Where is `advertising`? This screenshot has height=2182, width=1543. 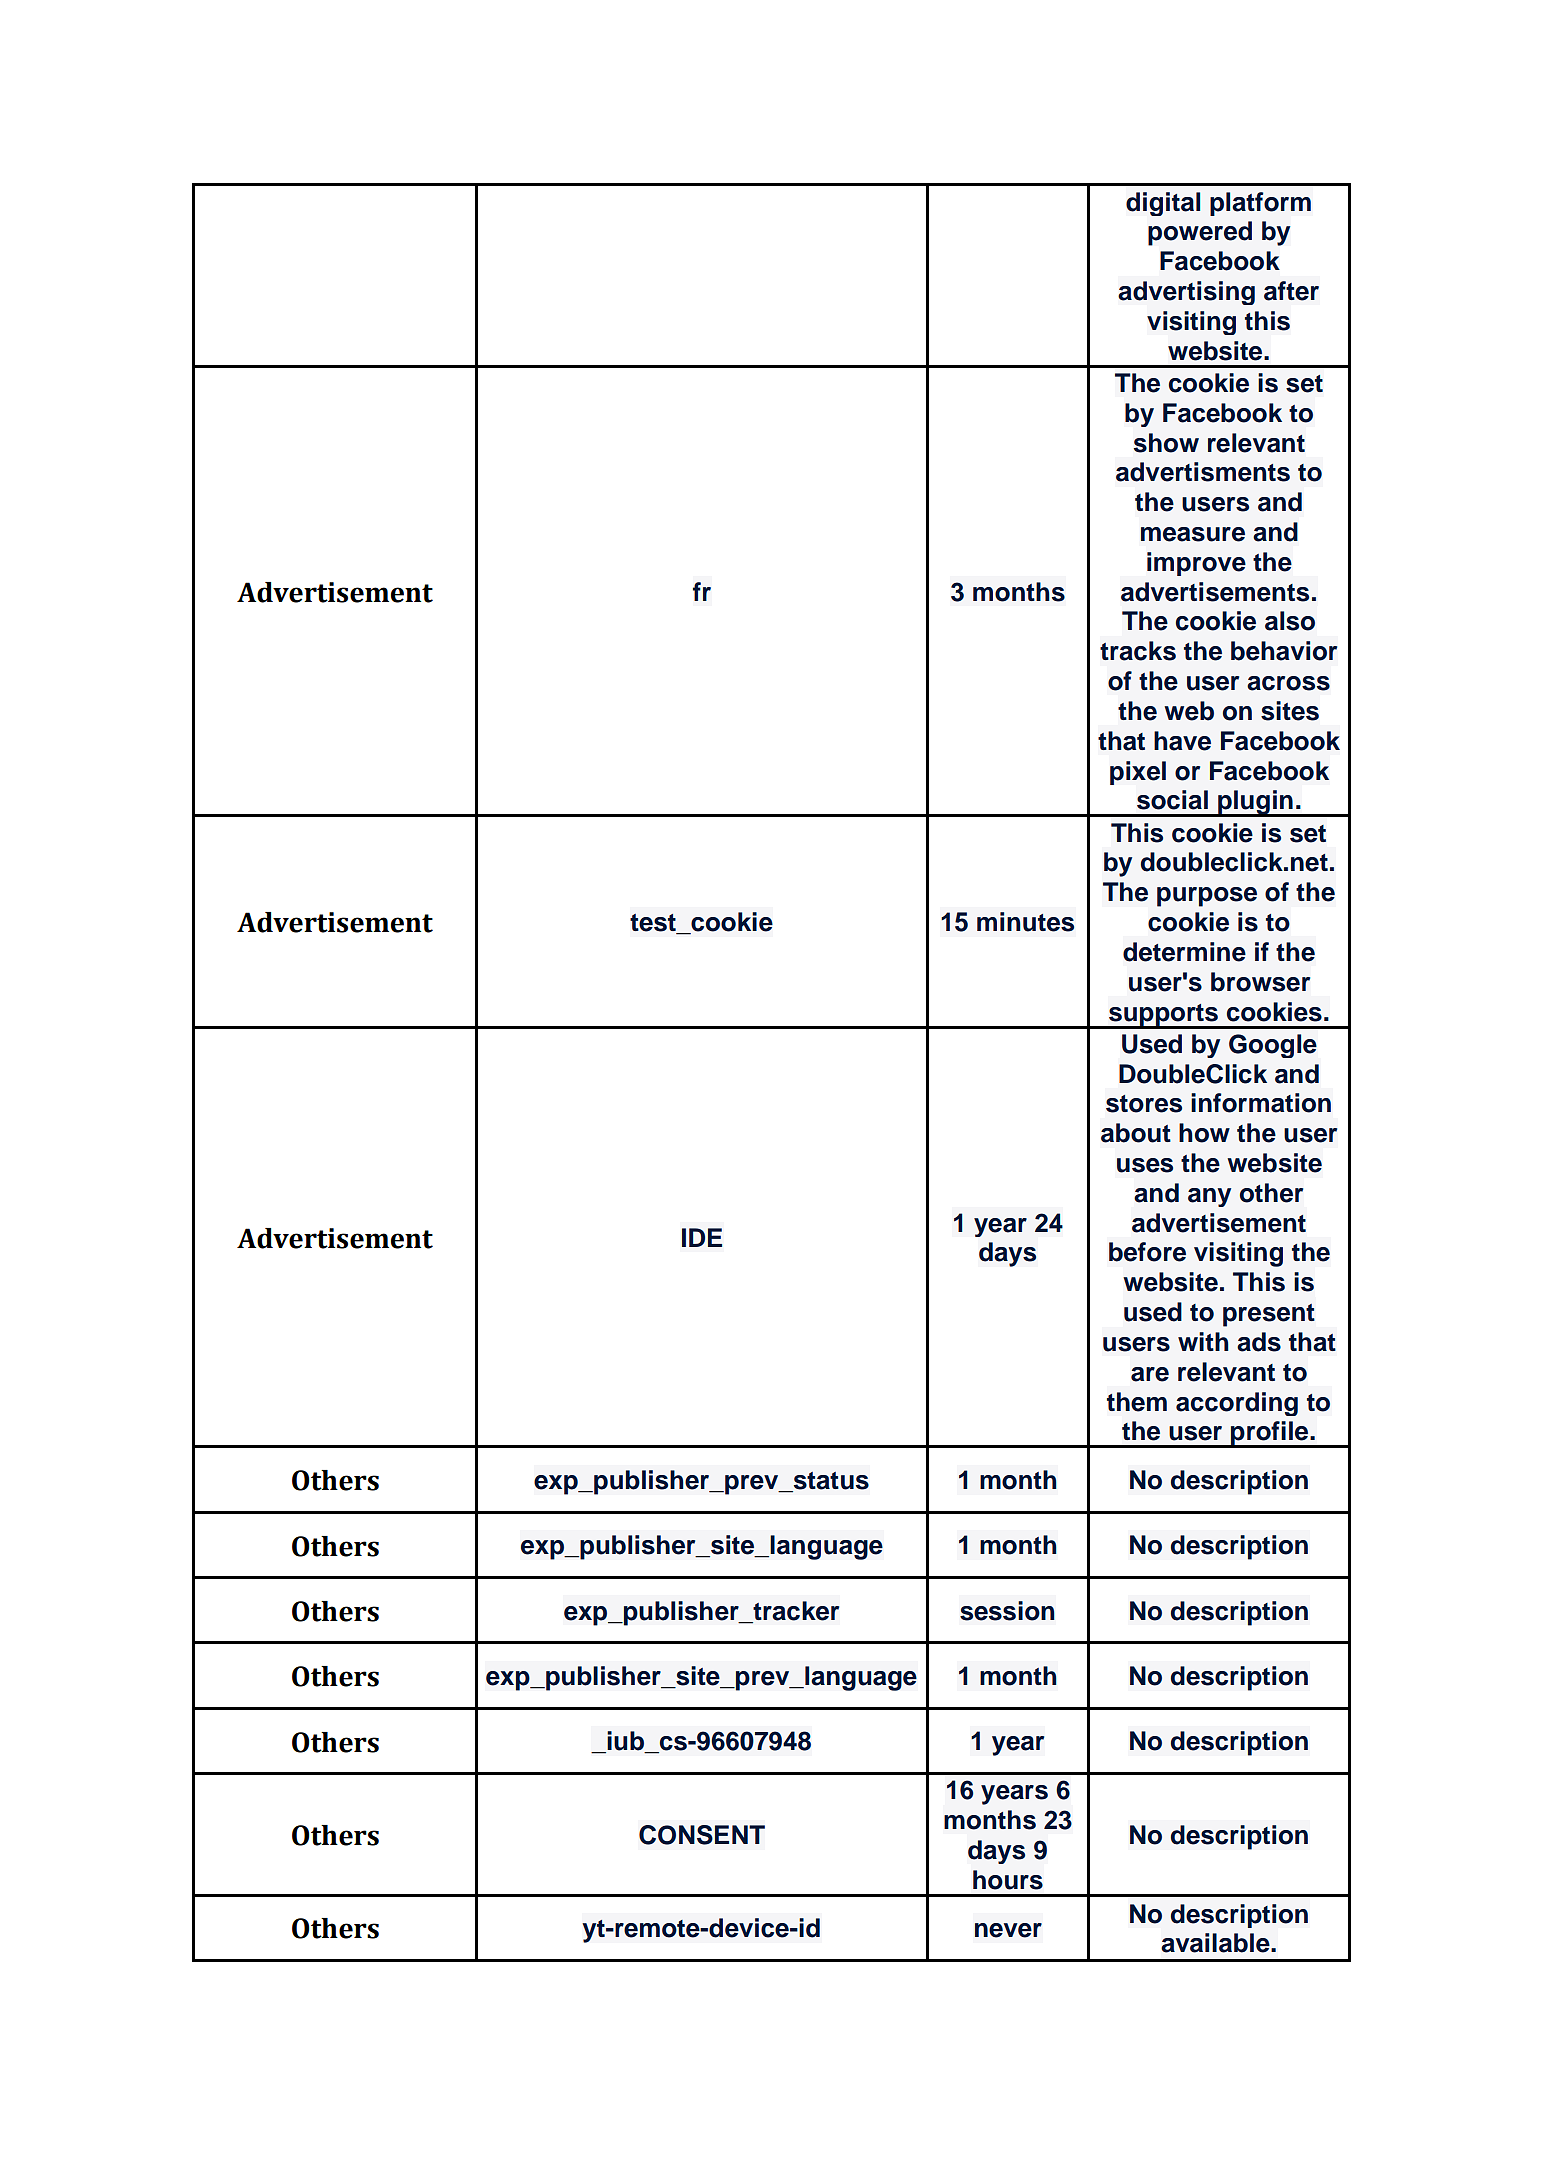 advertising is located at coordinates (1186, 293).
